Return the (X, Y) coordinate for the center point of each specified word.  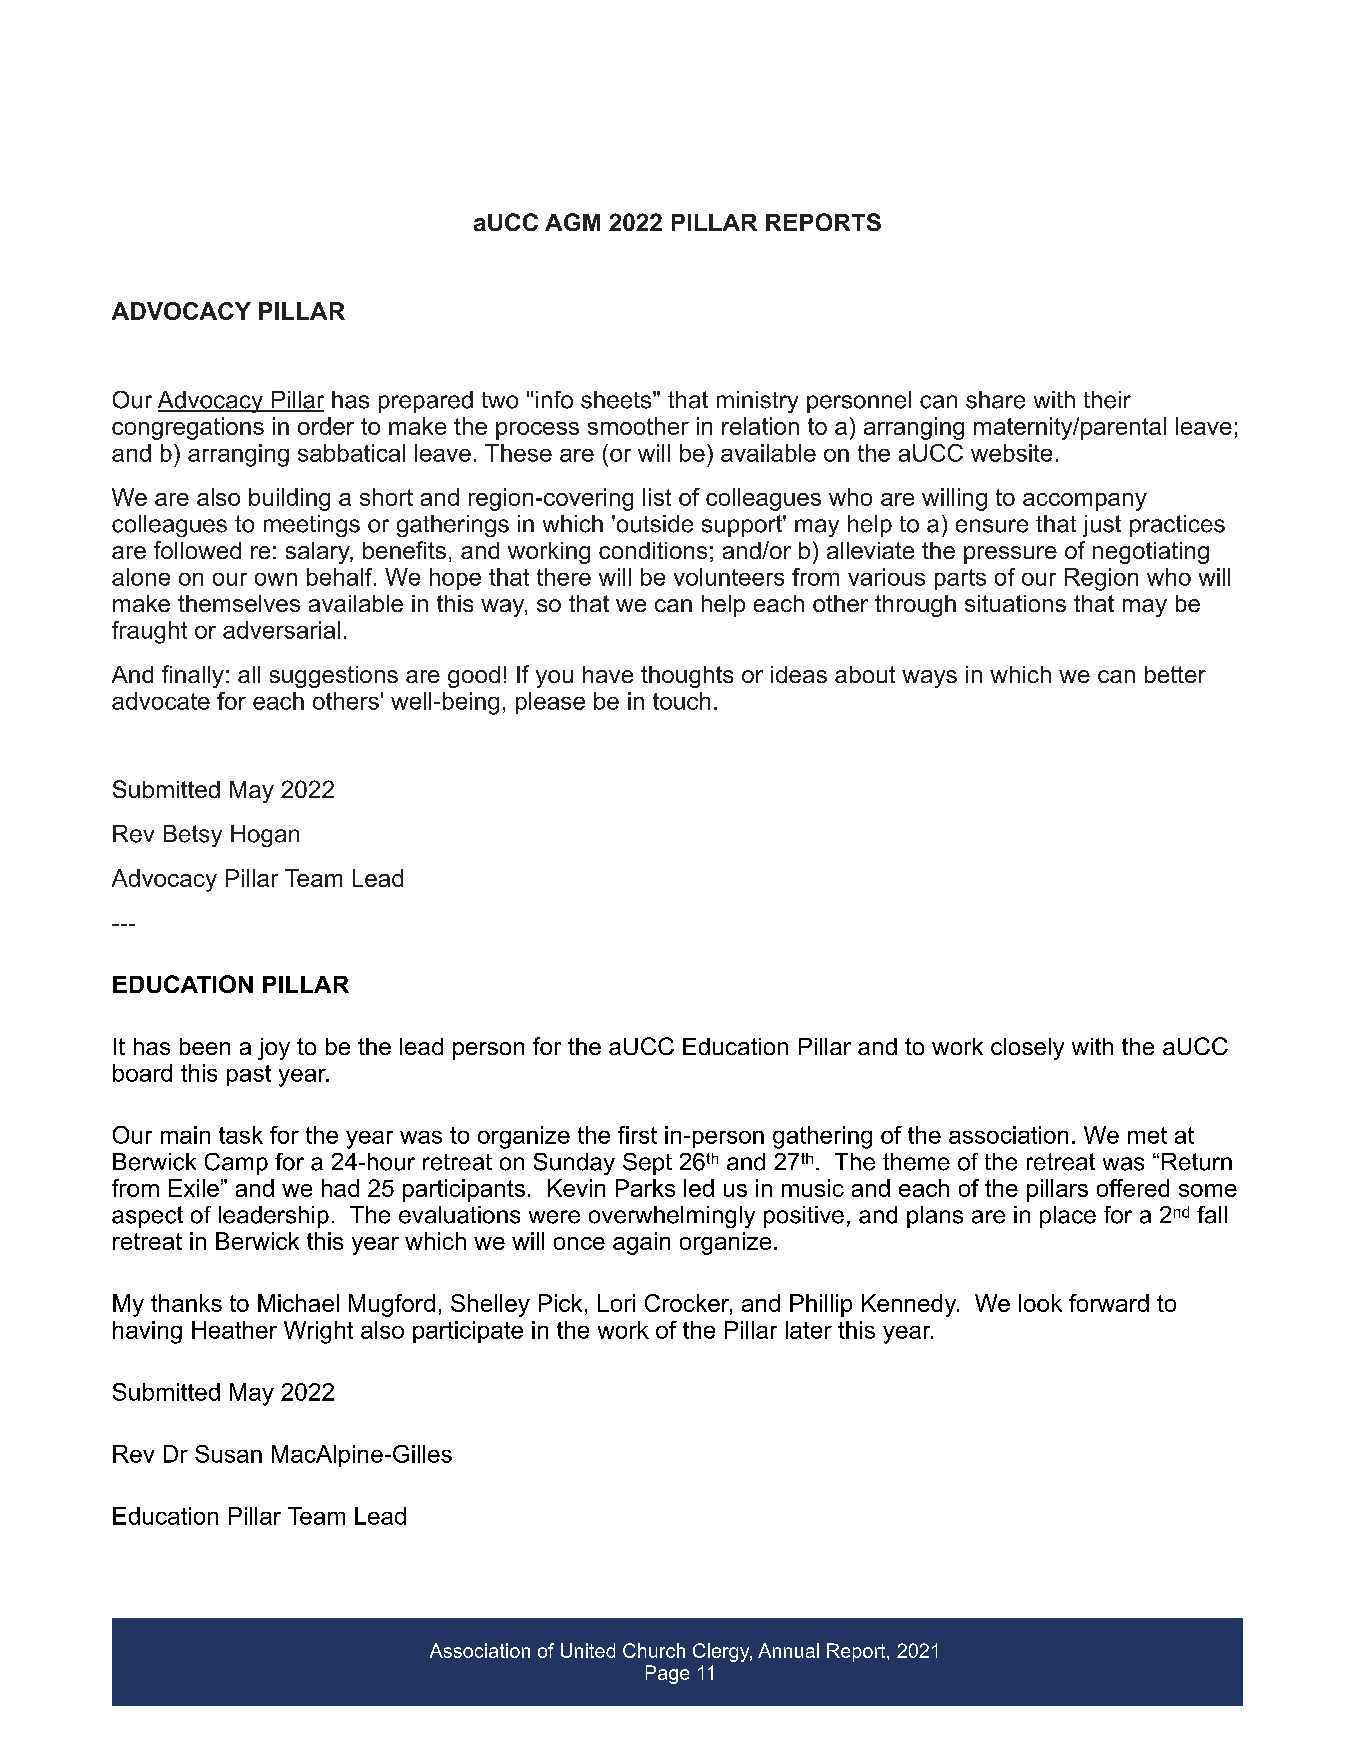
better (1175, 674)
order (326, 426)
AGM (572, 222)
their (1107, 400)
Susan (228, 1454)
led (699, 1188)
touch (681, 701)
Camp (236, 1164)
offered (1133, 1188)
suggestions (334, 677)
